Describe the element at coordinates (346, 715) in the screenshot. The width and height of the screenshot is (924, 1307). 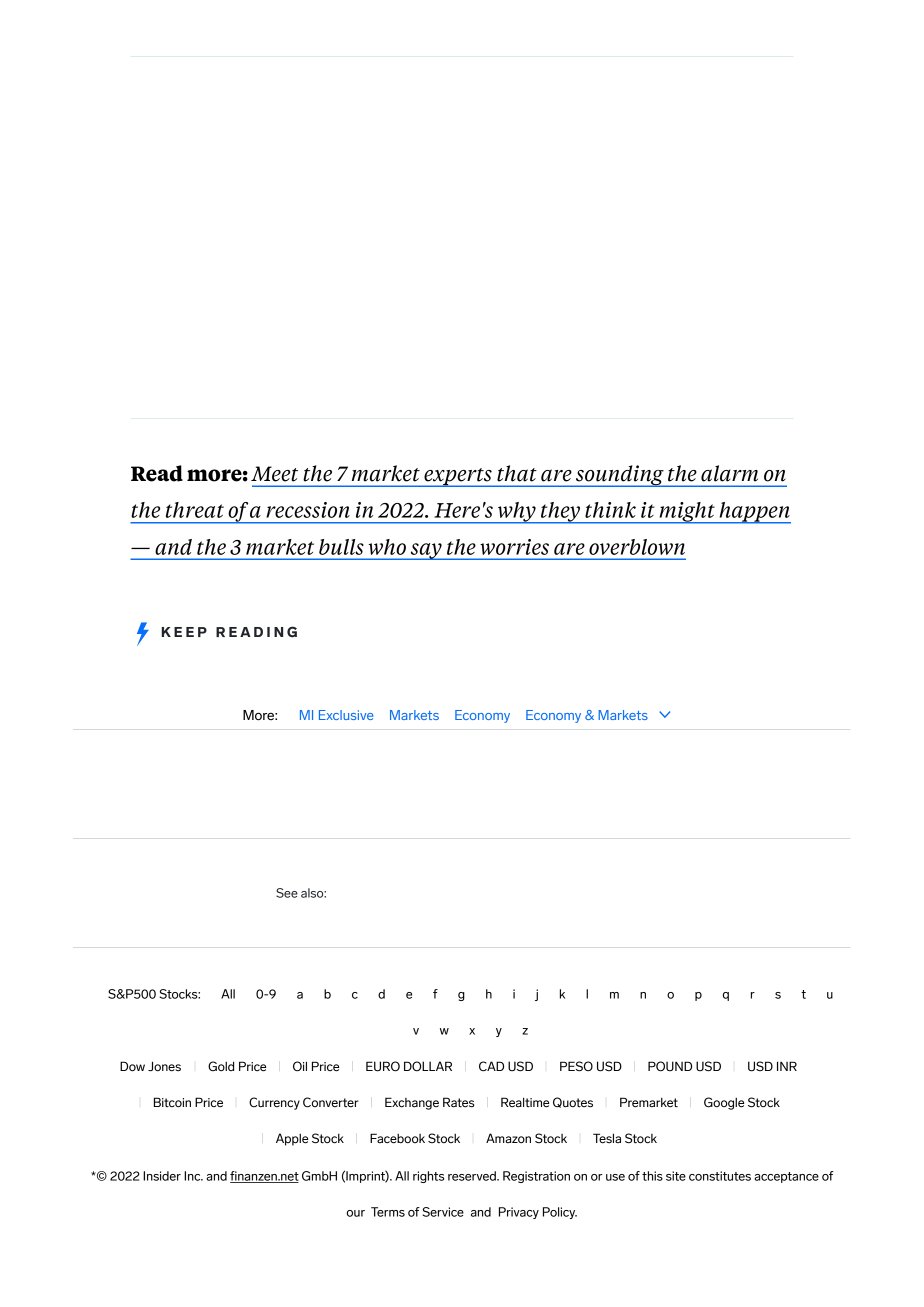
I see `Exclusive` at that location.
